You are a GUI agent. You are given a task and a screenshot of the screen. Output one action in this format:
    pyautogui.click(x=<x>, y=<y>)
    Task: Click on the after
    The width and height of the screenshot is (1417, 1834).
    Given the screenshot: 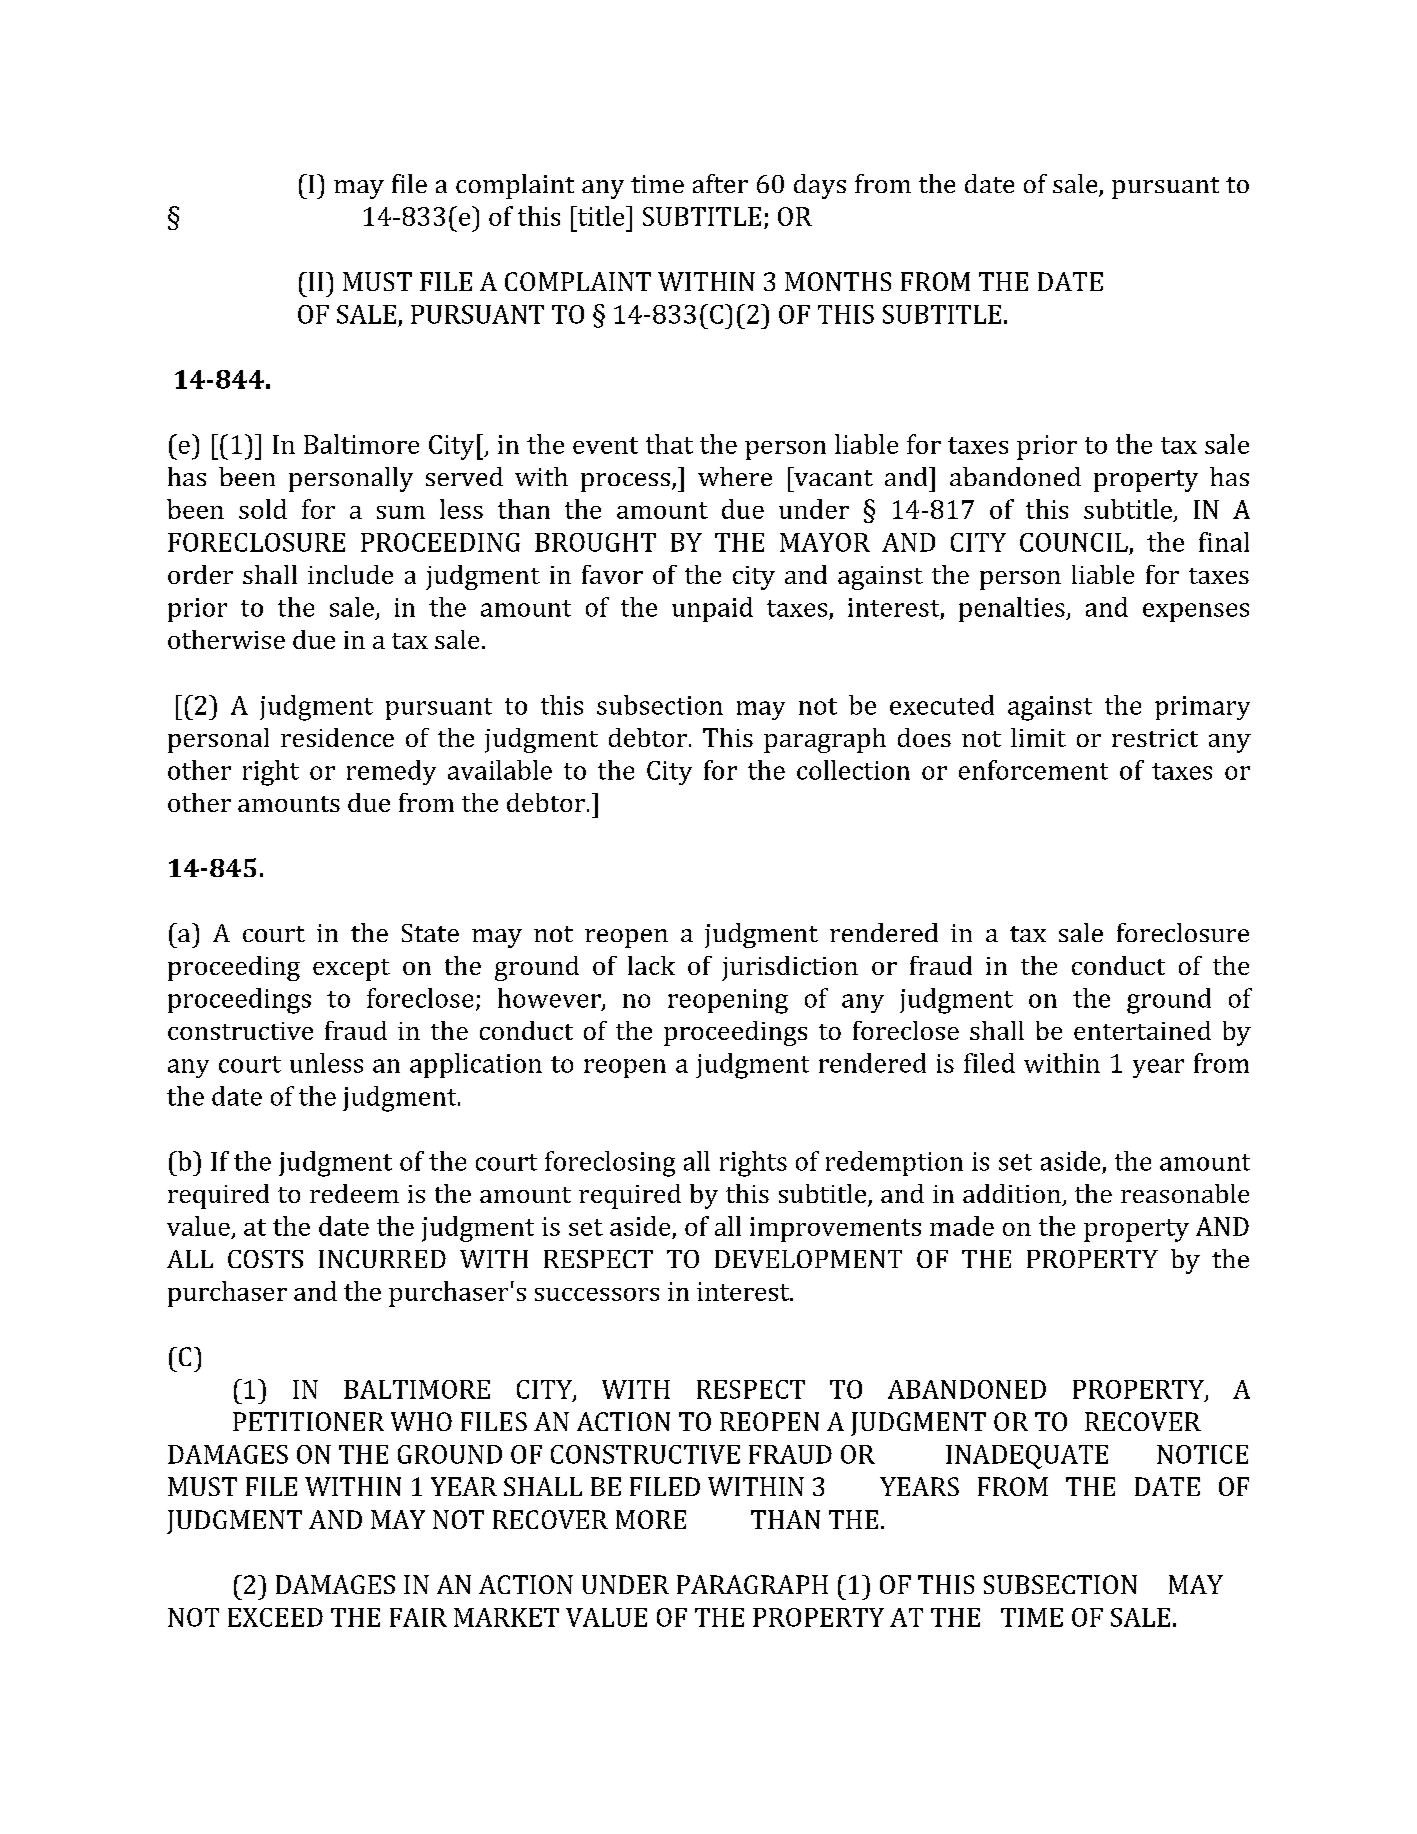 What is the action you would take?
    pyautogui.click(x=720, y=183)
